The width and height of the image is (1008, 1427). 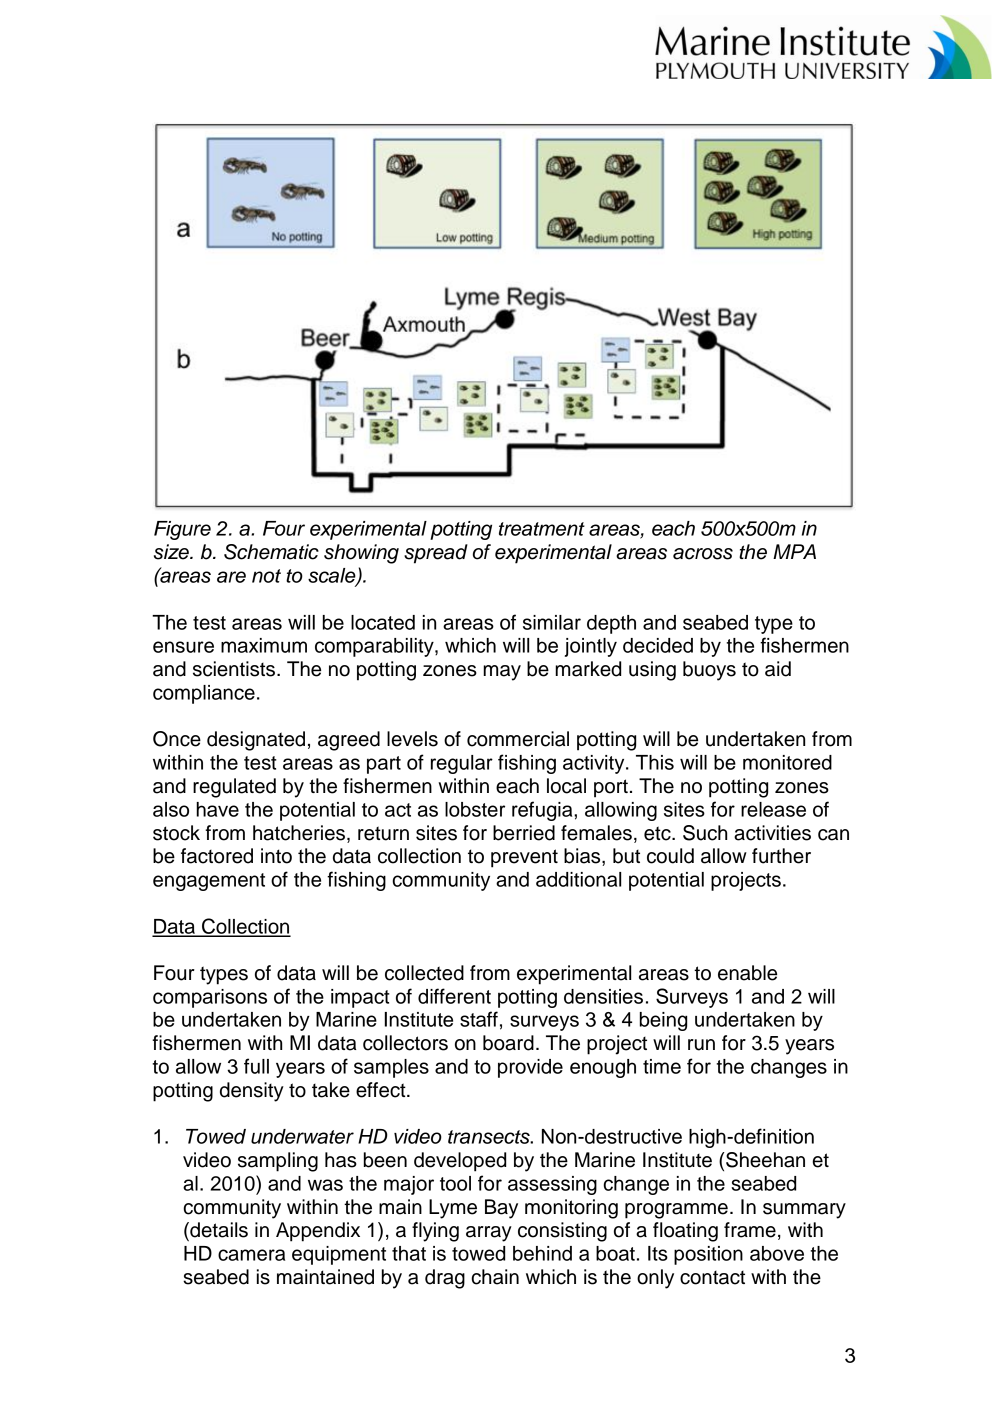 What do you see at coordinates (542, 529) in the image?
I see `treatment` at bounding box center [542, 529].
